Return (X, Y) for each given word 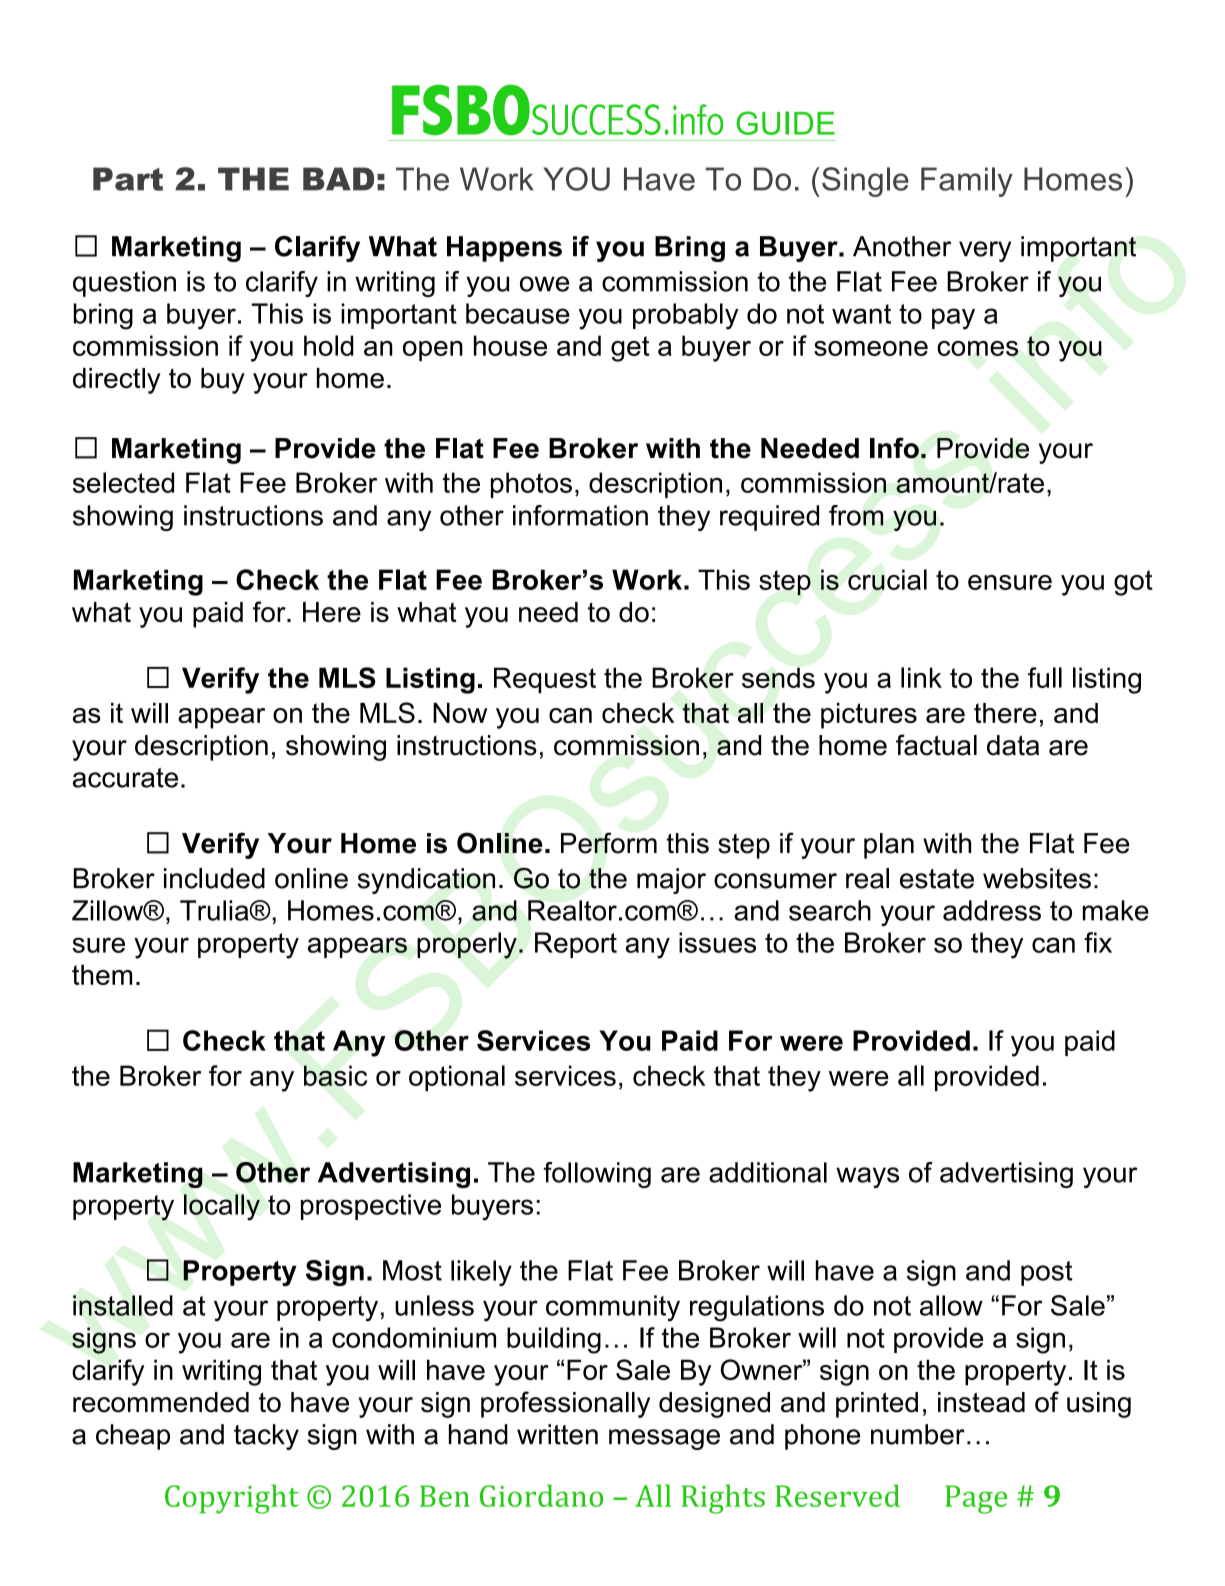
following (597, 1175)
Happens (504, 249)
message (664, 1439)
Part (128, 179)
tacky (266, 1437)
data (1013, 745)
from (856, 515)
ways (867, 1177)
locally (222, 1207)
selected (123, 482)
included (214, 878)
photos (531, 485)
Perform (609, 843)
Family (967, 182)
